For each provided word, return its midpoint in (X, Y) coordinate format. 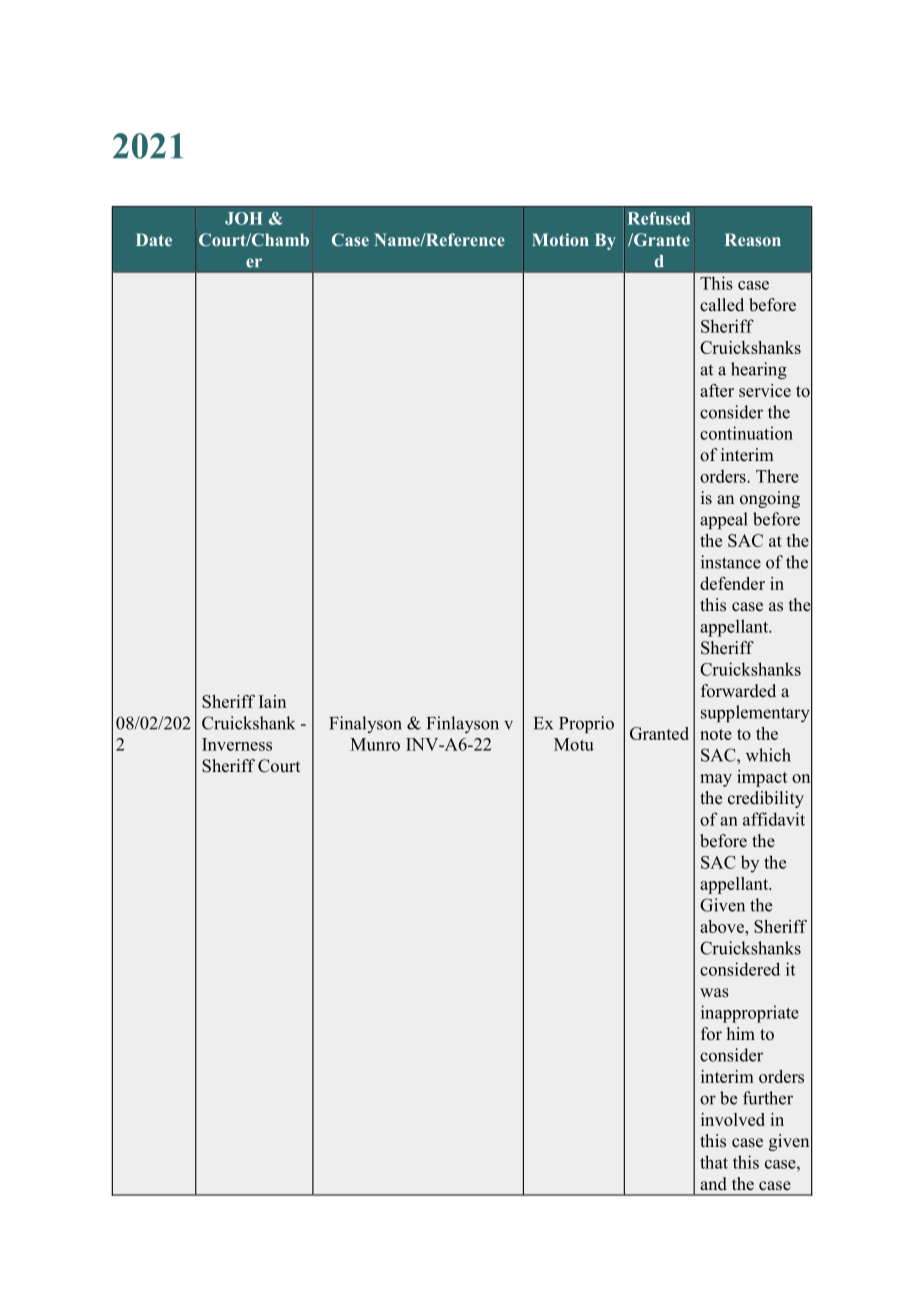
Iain (272, 701)
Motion (560, 239)
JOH (244, 218)
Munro (375, 744)
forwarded (738, 691)
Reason (753, 239)
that (714, 1162)
